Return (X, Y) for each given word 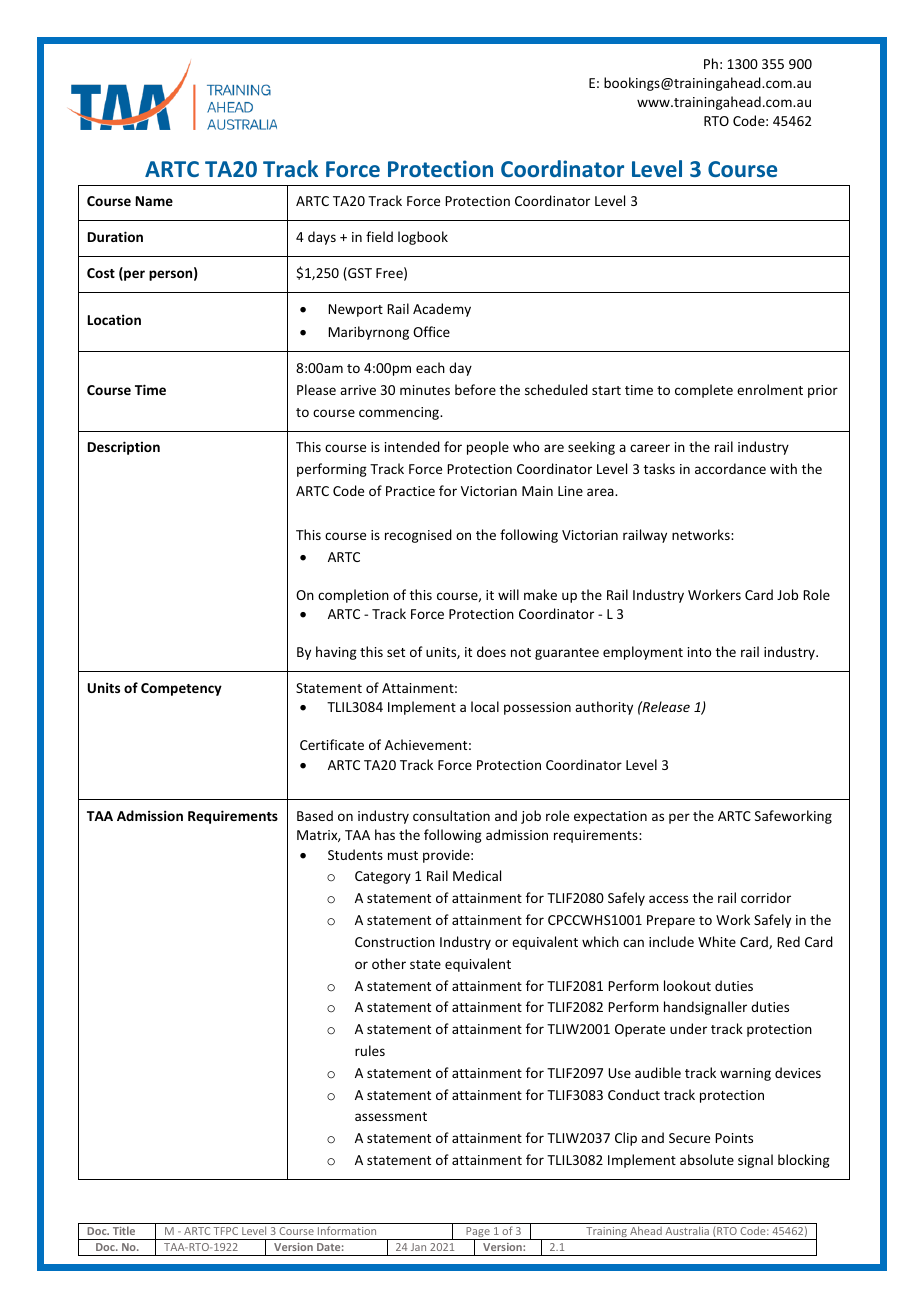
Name (154, 201)
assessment (391, 1116)
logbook (423, 238)
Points (734, 1138)
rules (370, 1050)
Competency (181, 689)
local (485, 706)
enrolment (770, 389)
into (699, 652)
